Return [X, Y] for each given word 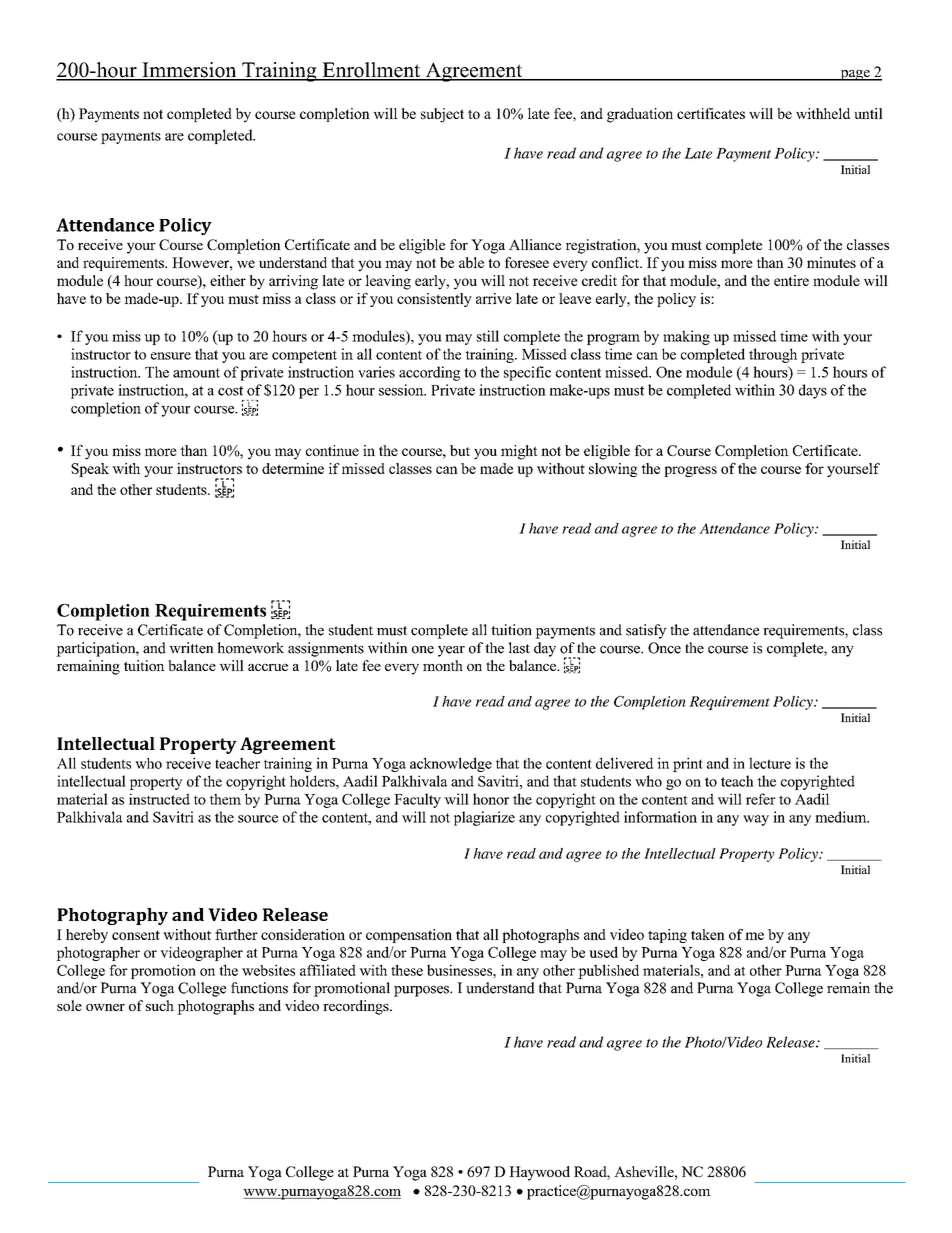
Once [664, 648]
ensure [171, 356]
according [429, 373]
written [191, 648]
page [855, 75]
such [160, 1005]
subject [442, 115]
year [451, 651]
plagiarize [484, 818]
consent [136, 935]
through [773, 355]
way [756, 820]
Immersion [189, 71]
